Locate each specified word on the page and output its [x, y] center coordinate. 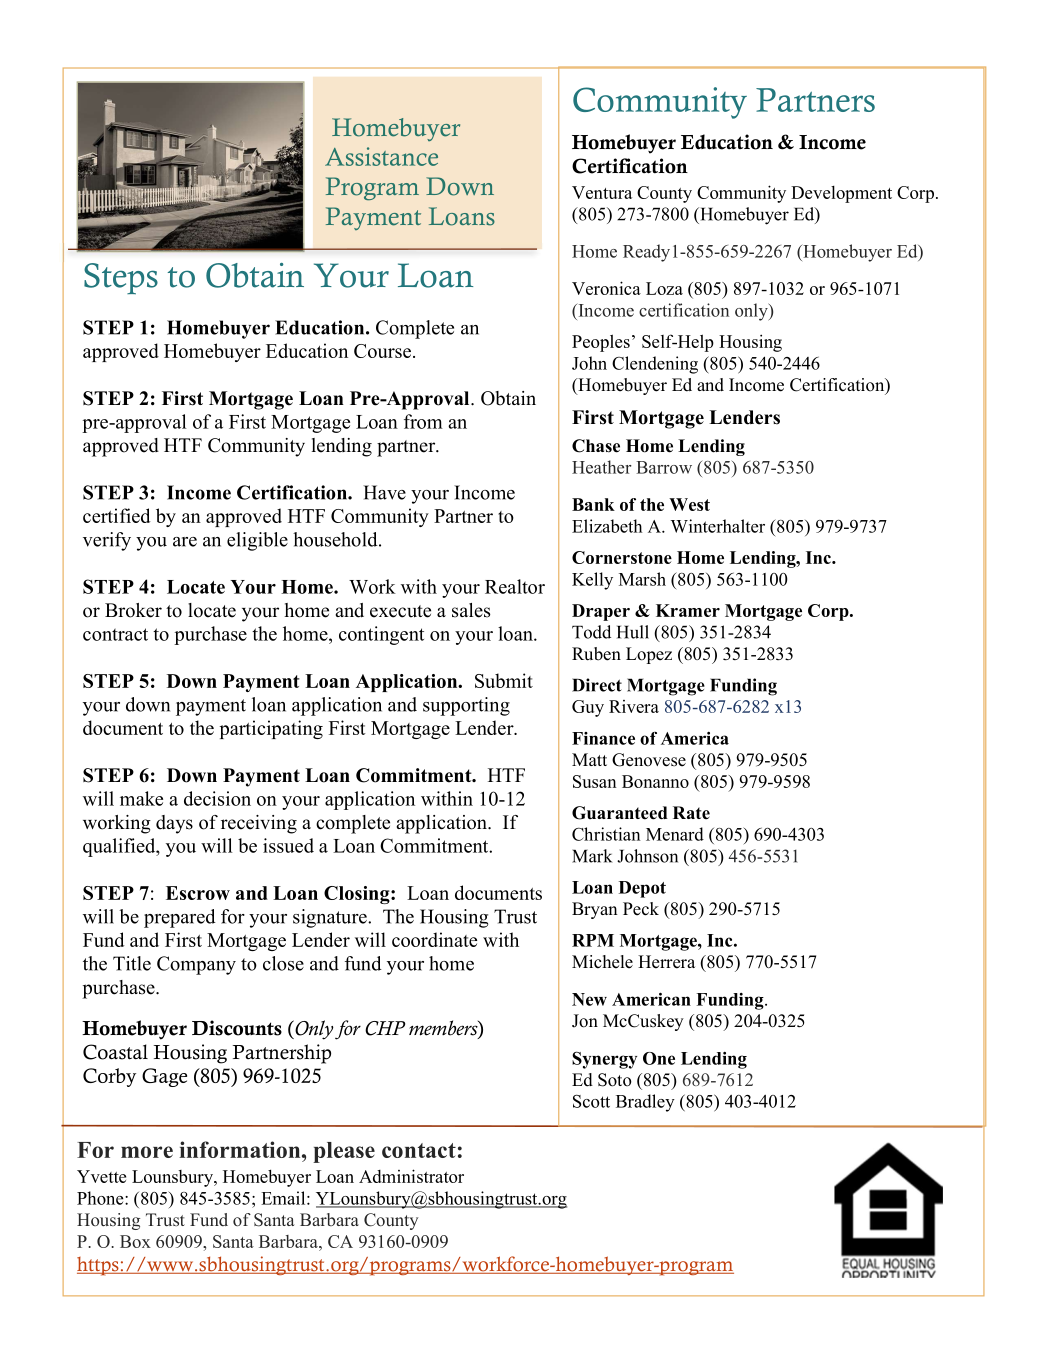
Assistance [381, 156]
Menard [675, 834]
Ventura [602, 192]
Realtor [515, 586]
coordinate [434, 939]
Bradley [645, 1103]
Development [841, 194]
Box [135, 1241]
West [689, 504]
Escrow [198, 893]
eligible [257, 541]
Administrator [411, 1176]
